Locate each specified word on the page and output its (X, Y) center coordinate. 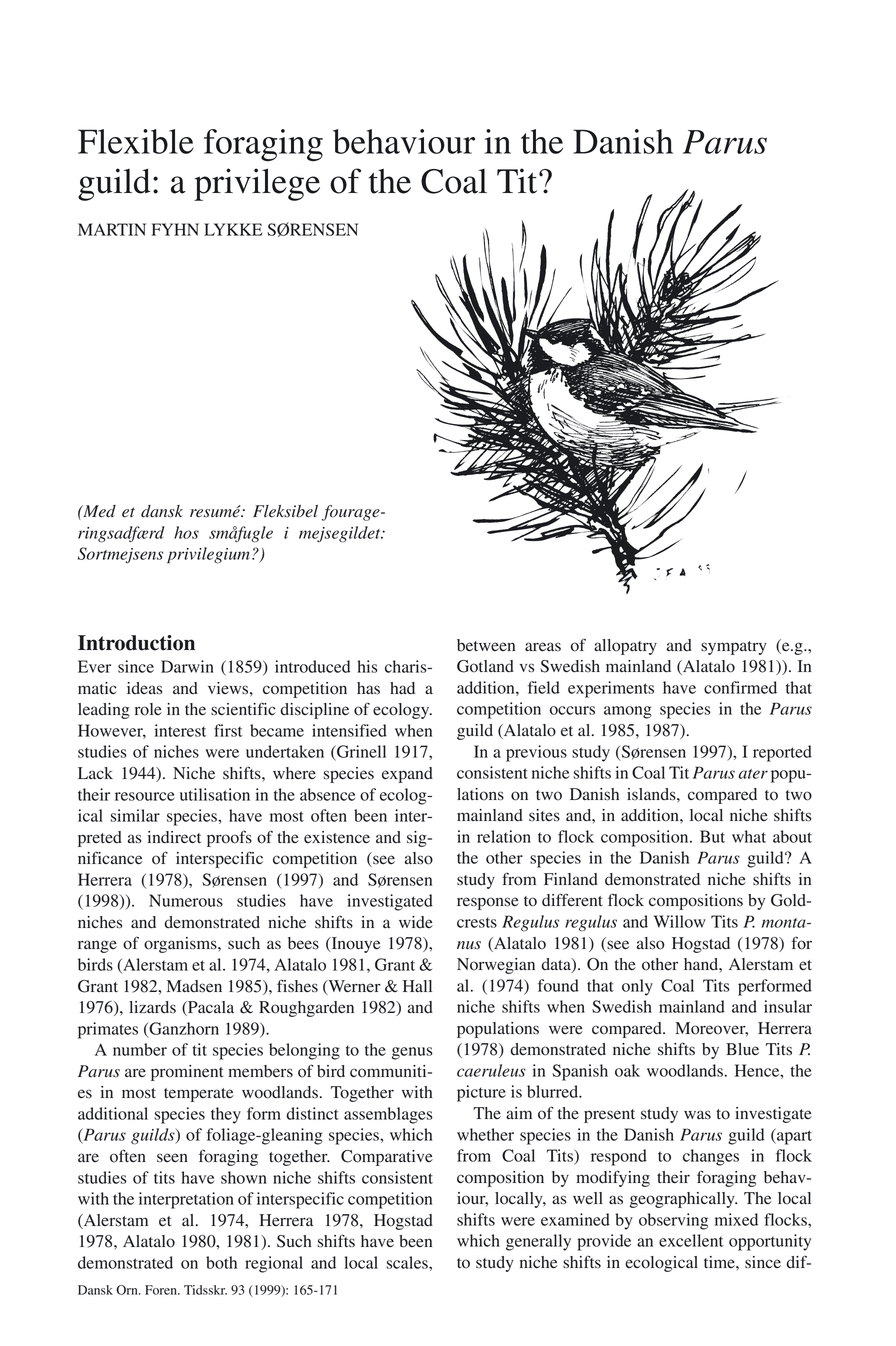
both (221, 1262)
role (148, 709)
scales (408, 1262)
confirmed (740, 687)
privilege (257, 184)
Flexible (136, 141)
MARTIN (112, 229)
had (402, 688)
